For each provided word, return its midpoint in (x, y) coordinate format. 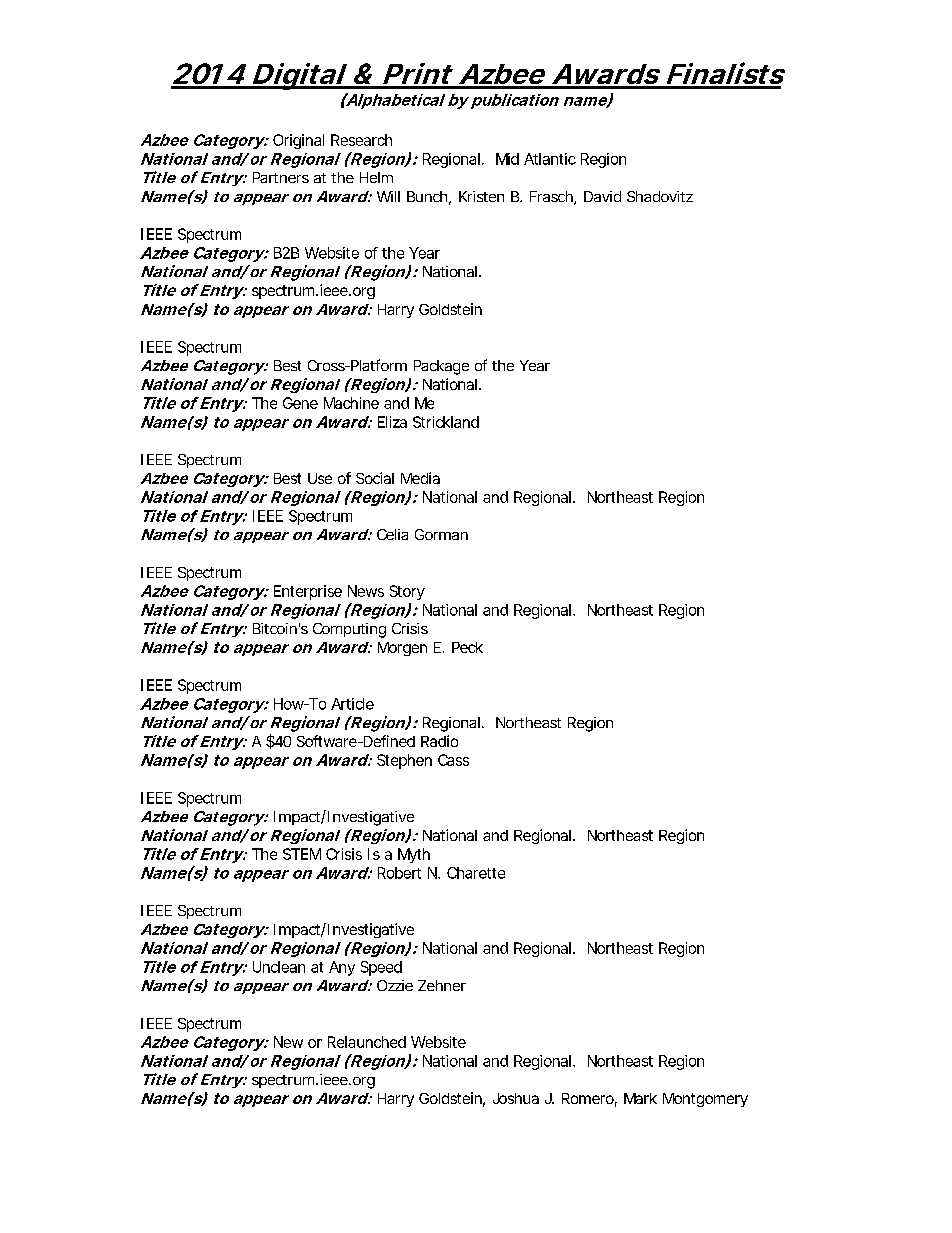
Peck (467, 647)
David (602, 196)
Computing (349, 630)
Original (298, 141)
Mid (507, 159)
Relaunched (367, 1042)
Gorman (441, 534)
